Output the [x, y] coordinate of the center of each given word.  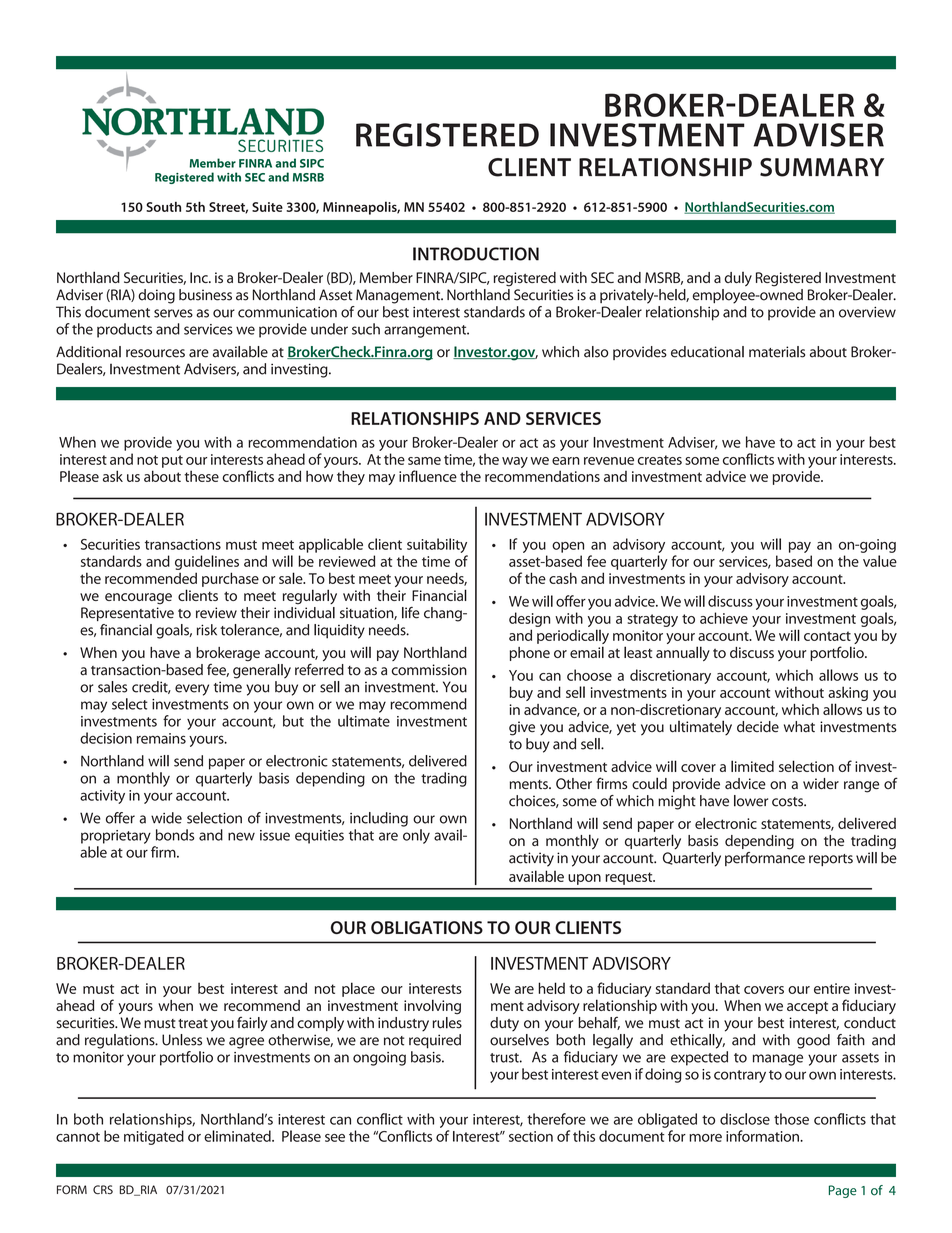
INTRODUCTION [476, 254]
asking [848, 693]
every [192, 690]
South [163, 207]
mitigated [154, 1137]
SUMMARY [822, 167]
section [531, 1136]
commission [429, 670]
